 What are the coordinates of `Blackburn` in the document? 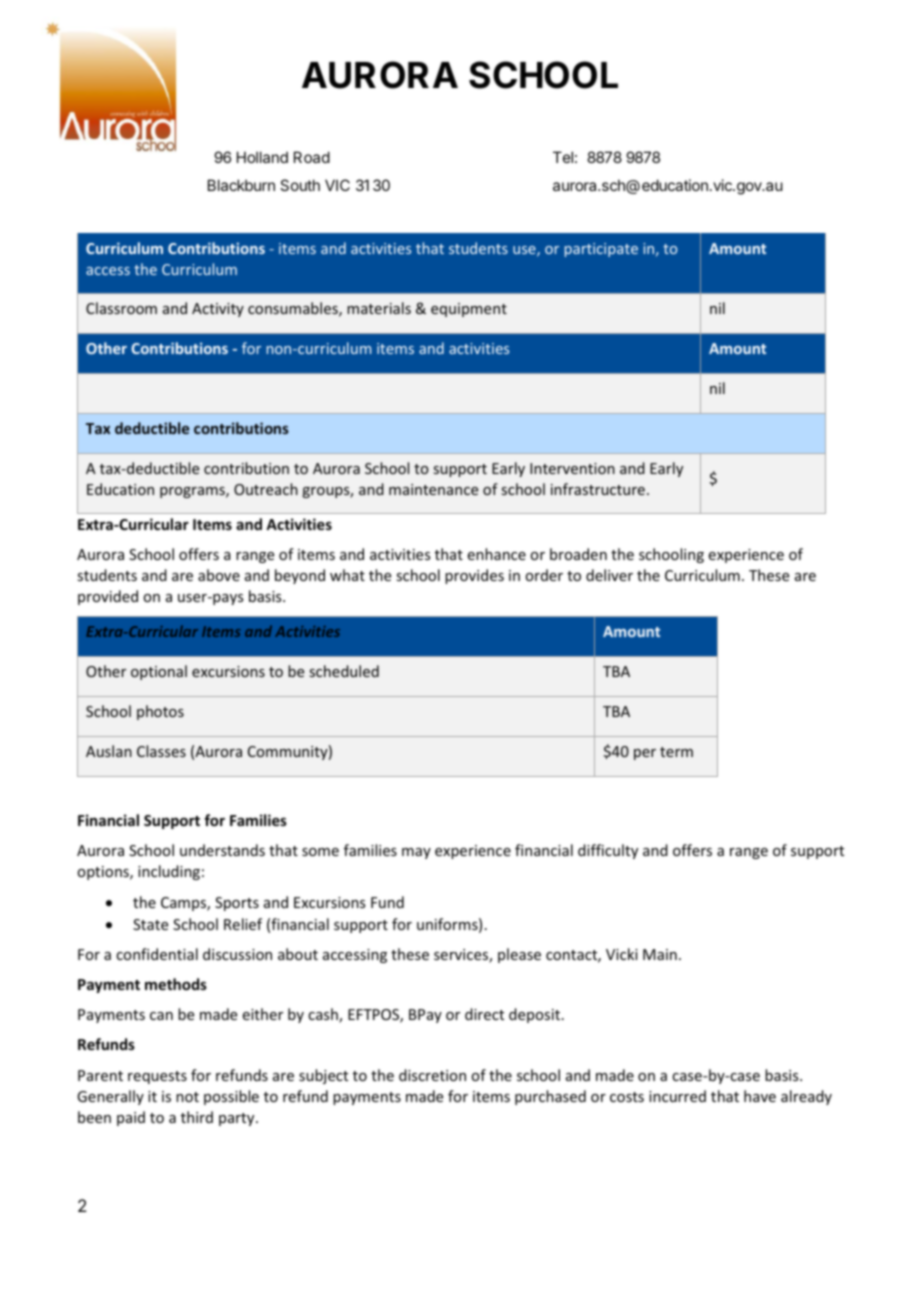 It's located at (241, 185).
